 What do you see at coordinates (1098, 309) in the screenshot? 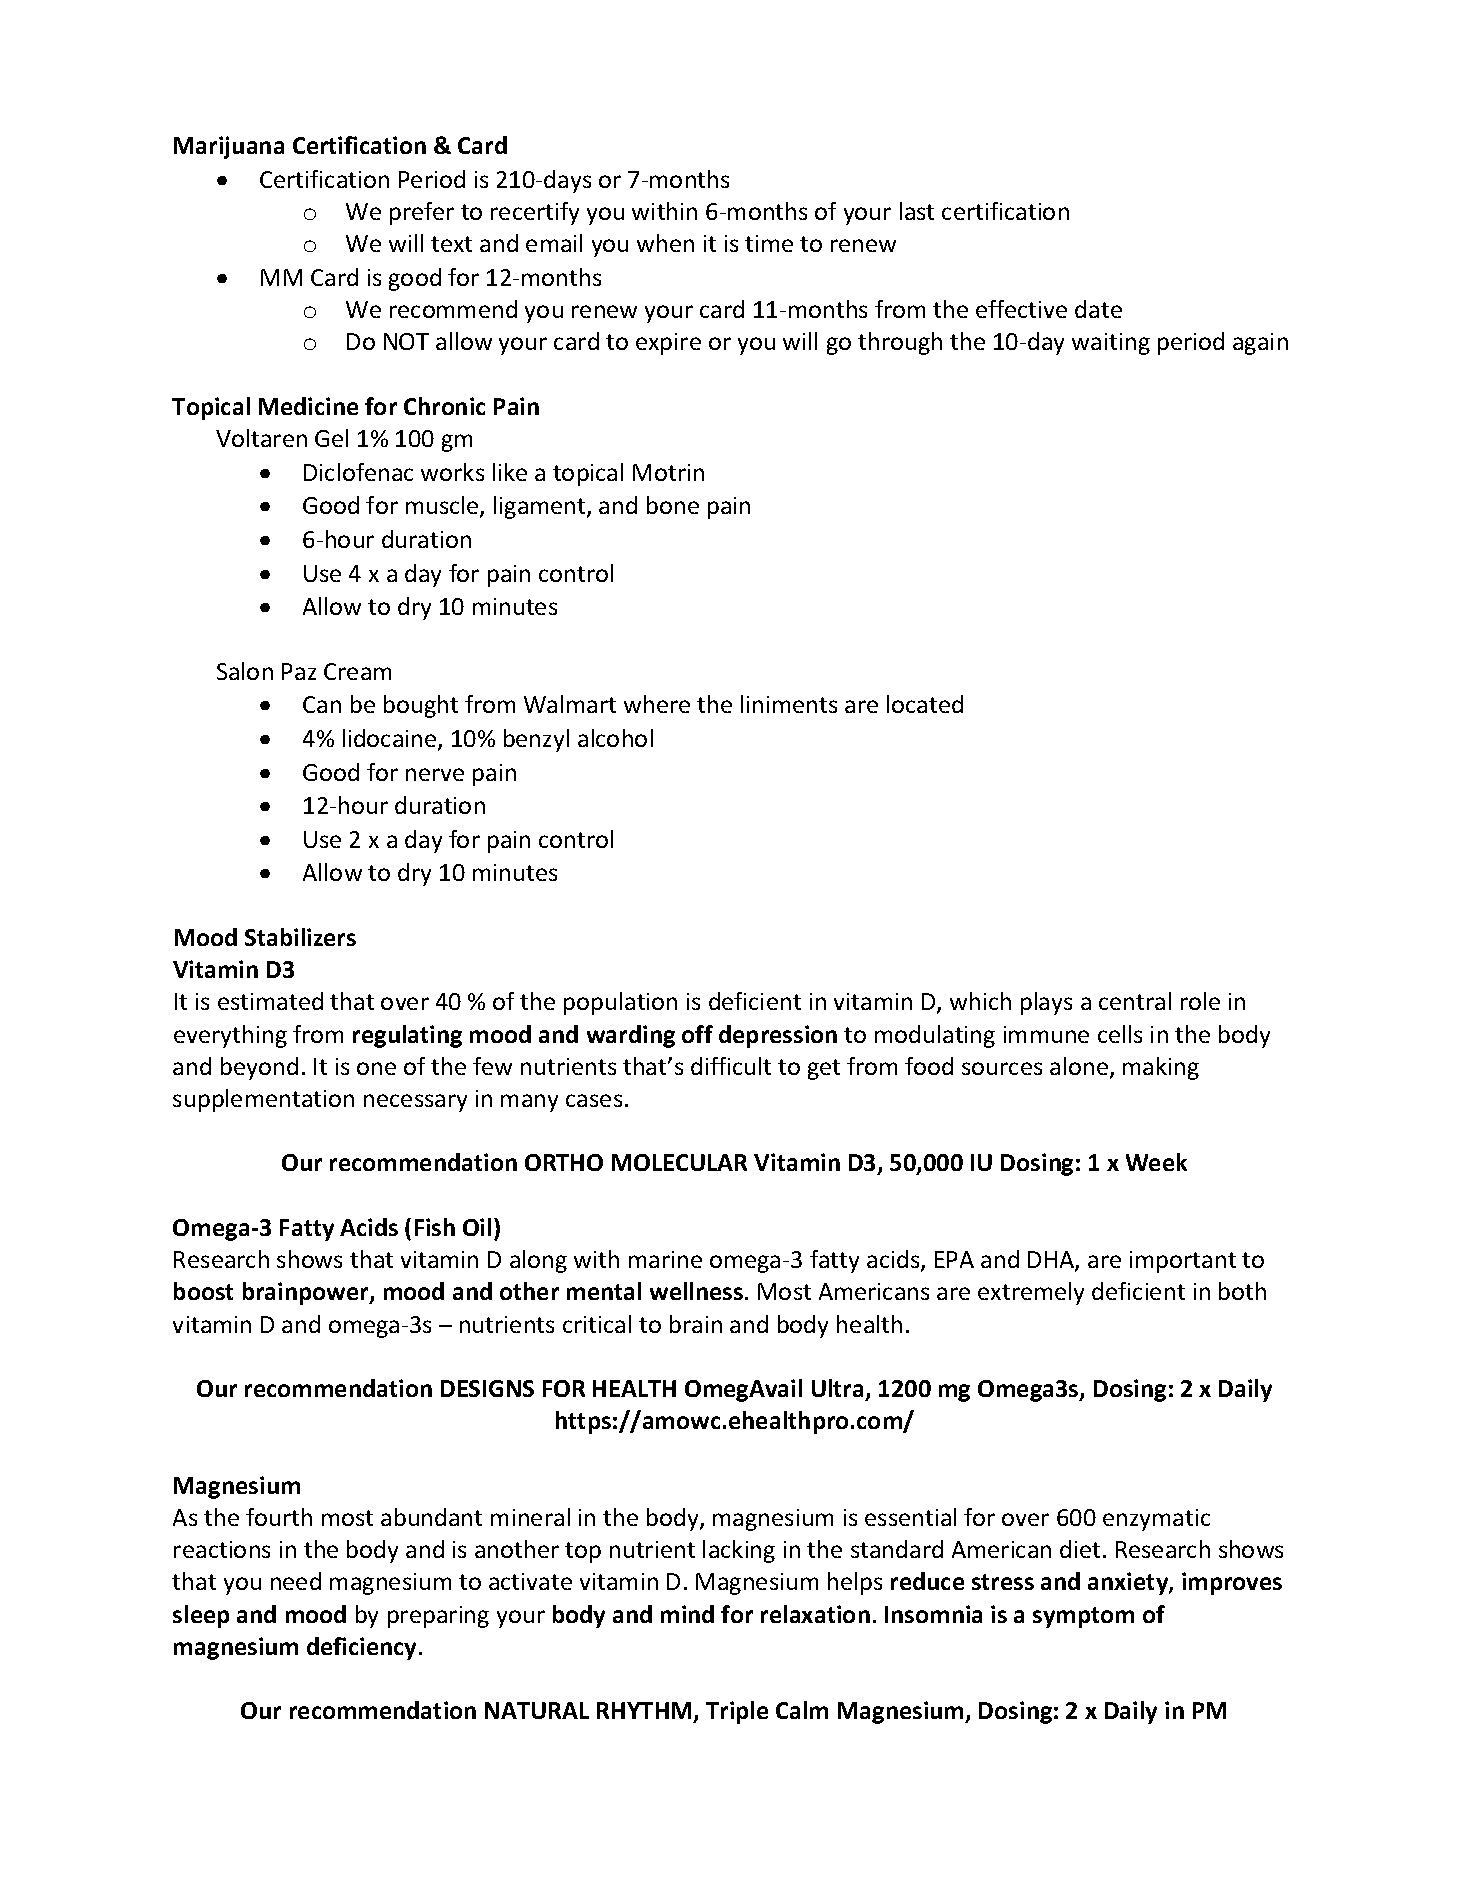
I see `date` at bounding box center [1098, 309].
